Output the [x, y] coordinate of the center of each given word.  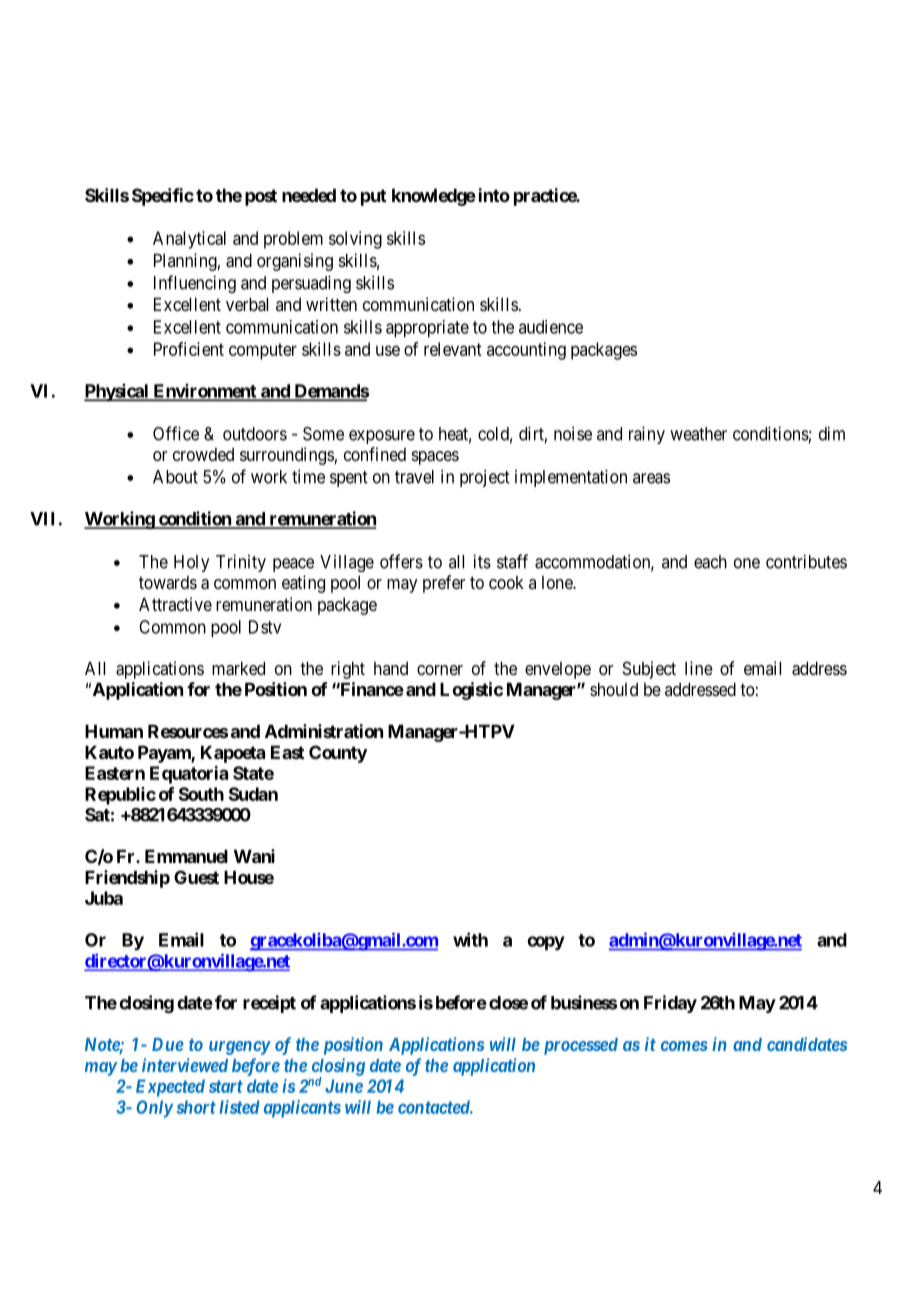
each [710, 562]
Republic [120, 796]
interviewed [185, 1065]
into [494, 195]
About [175, 477]
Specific [163, 197]
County [338, 754]
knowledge [434, 197]
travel [414, 477]
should [614, 689]
